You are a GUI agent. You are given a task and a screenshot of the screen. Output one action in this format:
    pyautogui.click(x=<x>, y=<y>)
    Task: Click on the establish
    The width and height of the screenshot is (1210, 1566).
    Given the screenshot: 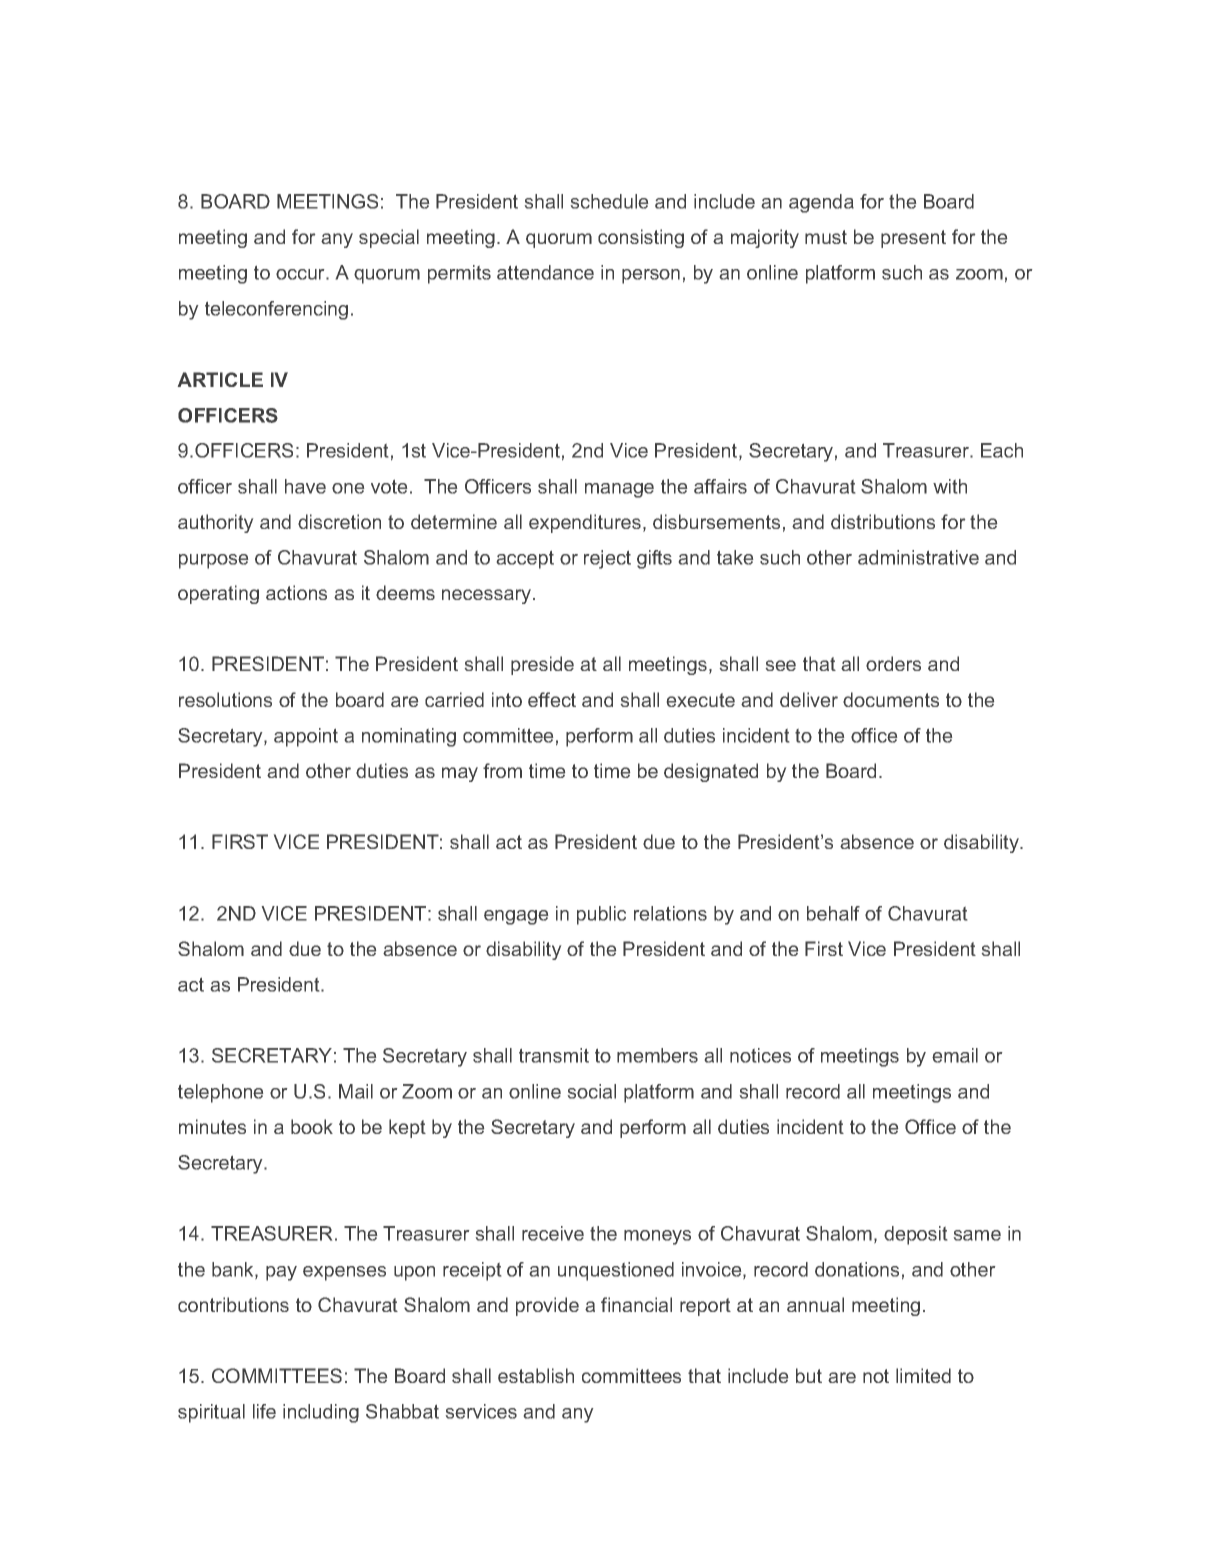 What is the action you would take?
    pyautogui.click(x=536, y=1375)
